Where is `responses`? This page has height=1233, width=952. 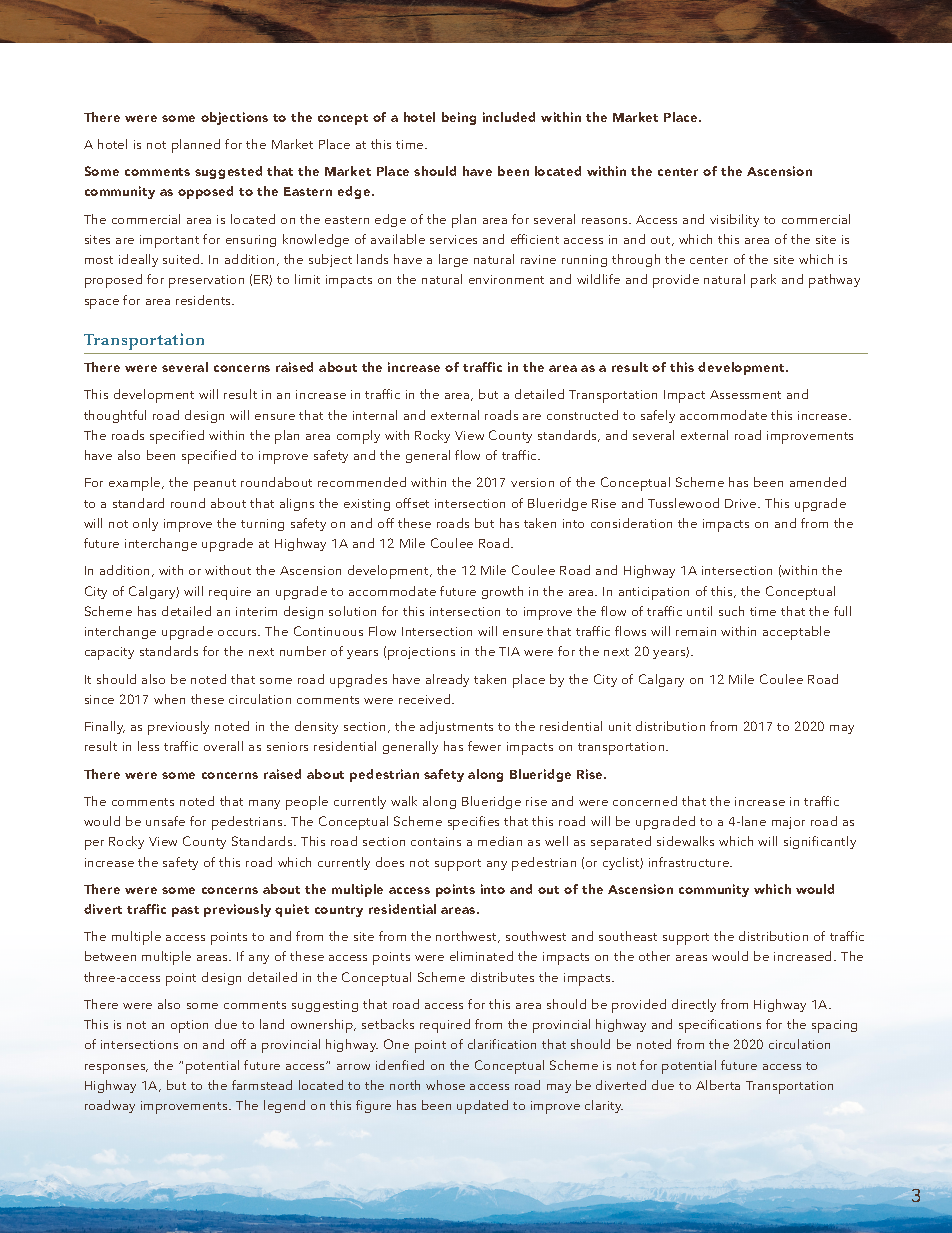 responses is located at coordinates (116, 1069).
